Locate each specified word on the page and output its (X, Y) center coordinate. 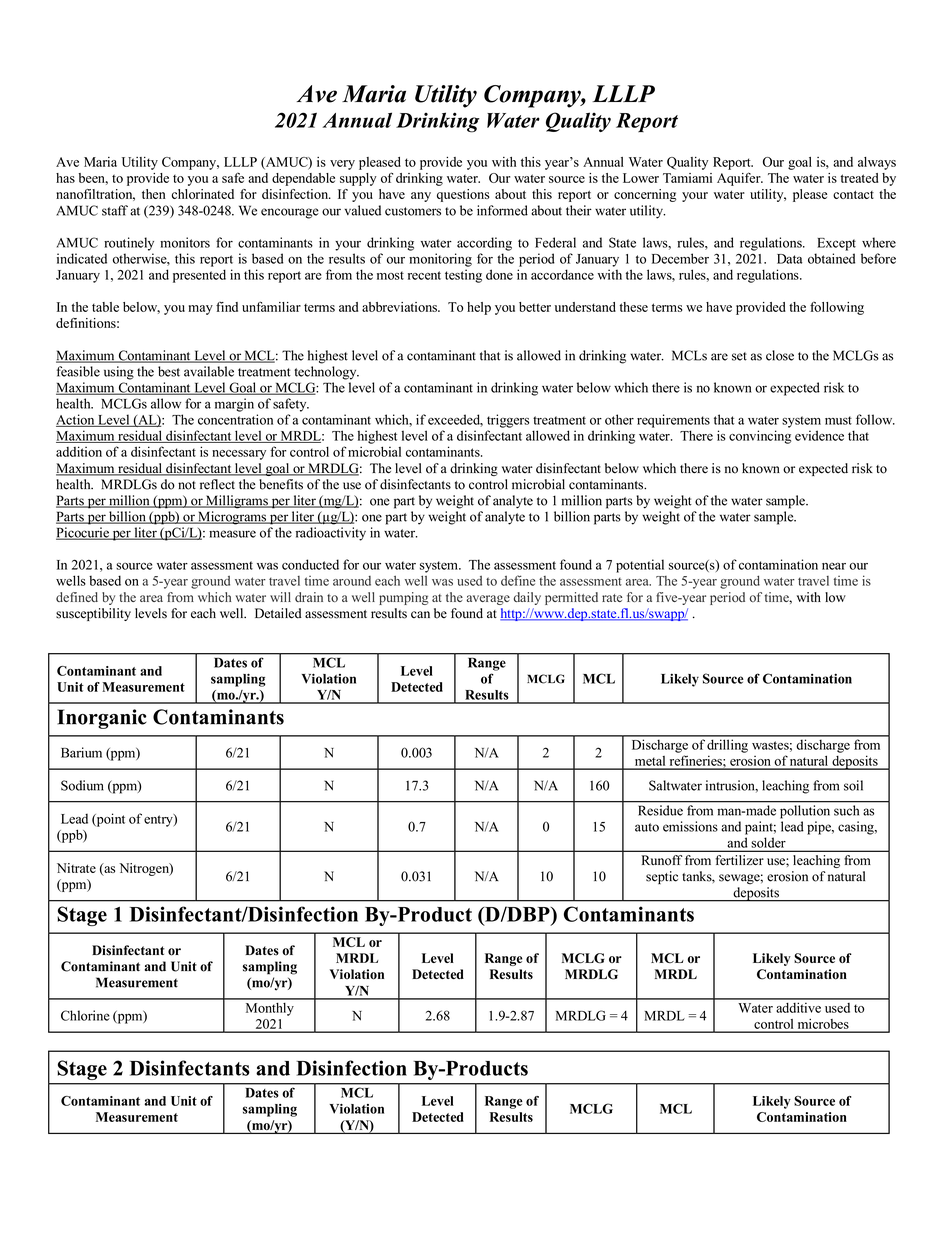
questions (463, 195)
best (169, 371)
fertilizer (740, 860)
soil (853, 785)
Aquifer (740, 179)
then (154, 194)
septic (662, 877)
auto (647, 827)
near (834, 566)
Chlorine (85, 1015)
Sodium (82, 785)
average (488, 600)
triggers (508, 421)
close (780, 355)
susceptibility (93, 614)
